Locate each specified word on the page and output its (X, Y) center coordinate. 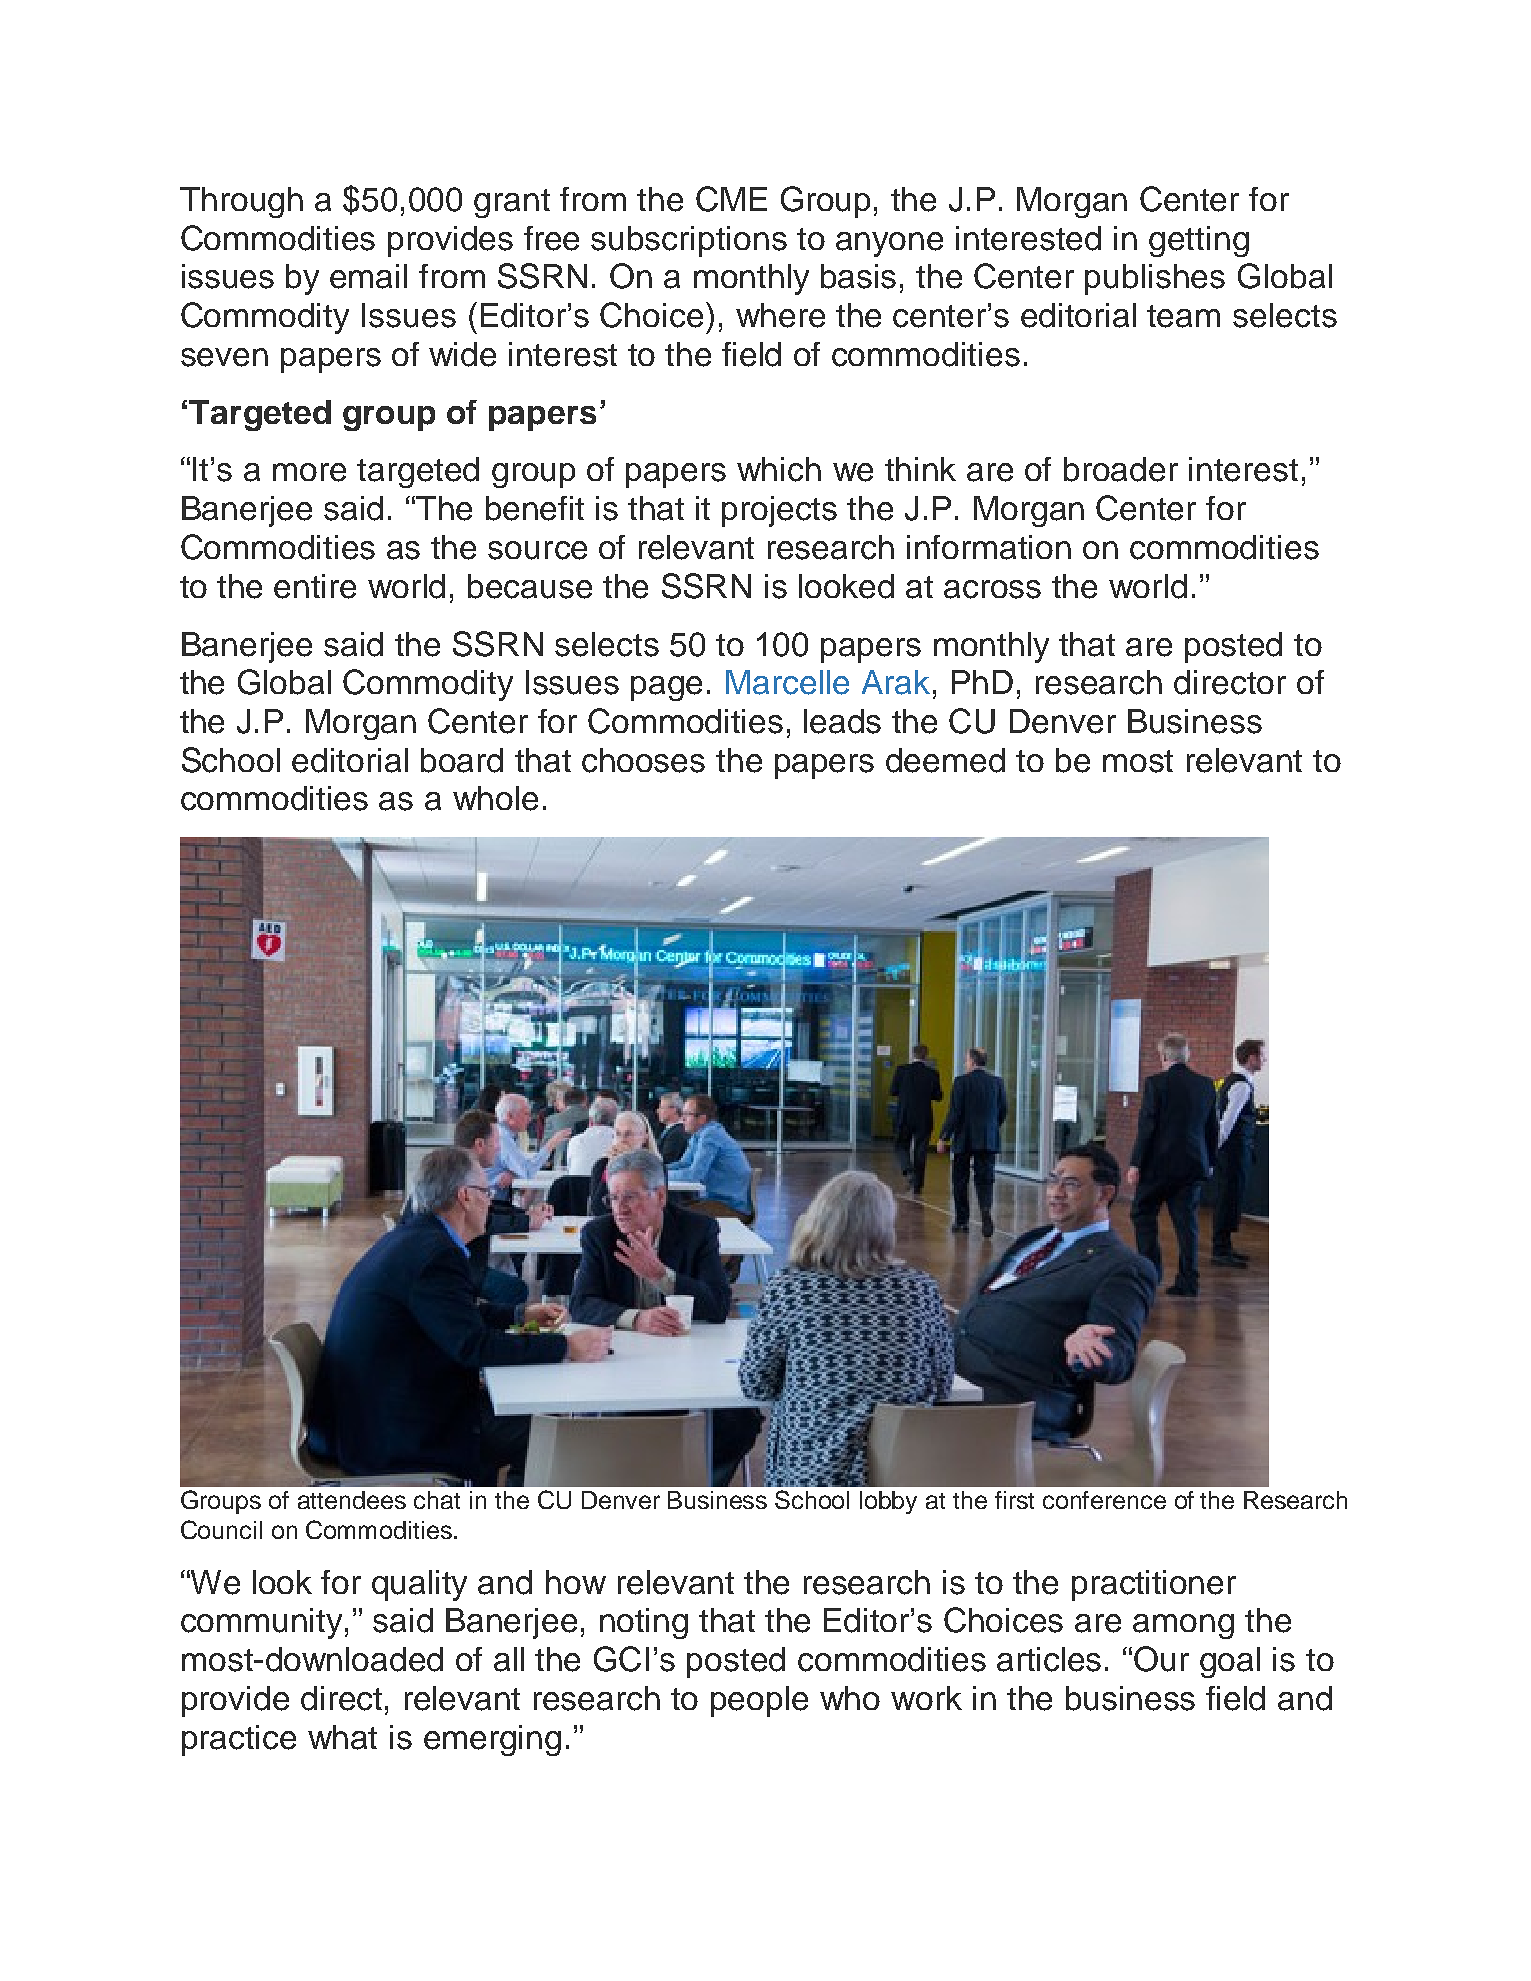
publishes (1155, 279)
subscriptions (689, 241)
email (368, 276)
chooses (643, 760)
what (342, 1737)
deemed (945, 760)
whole (495, 798)
